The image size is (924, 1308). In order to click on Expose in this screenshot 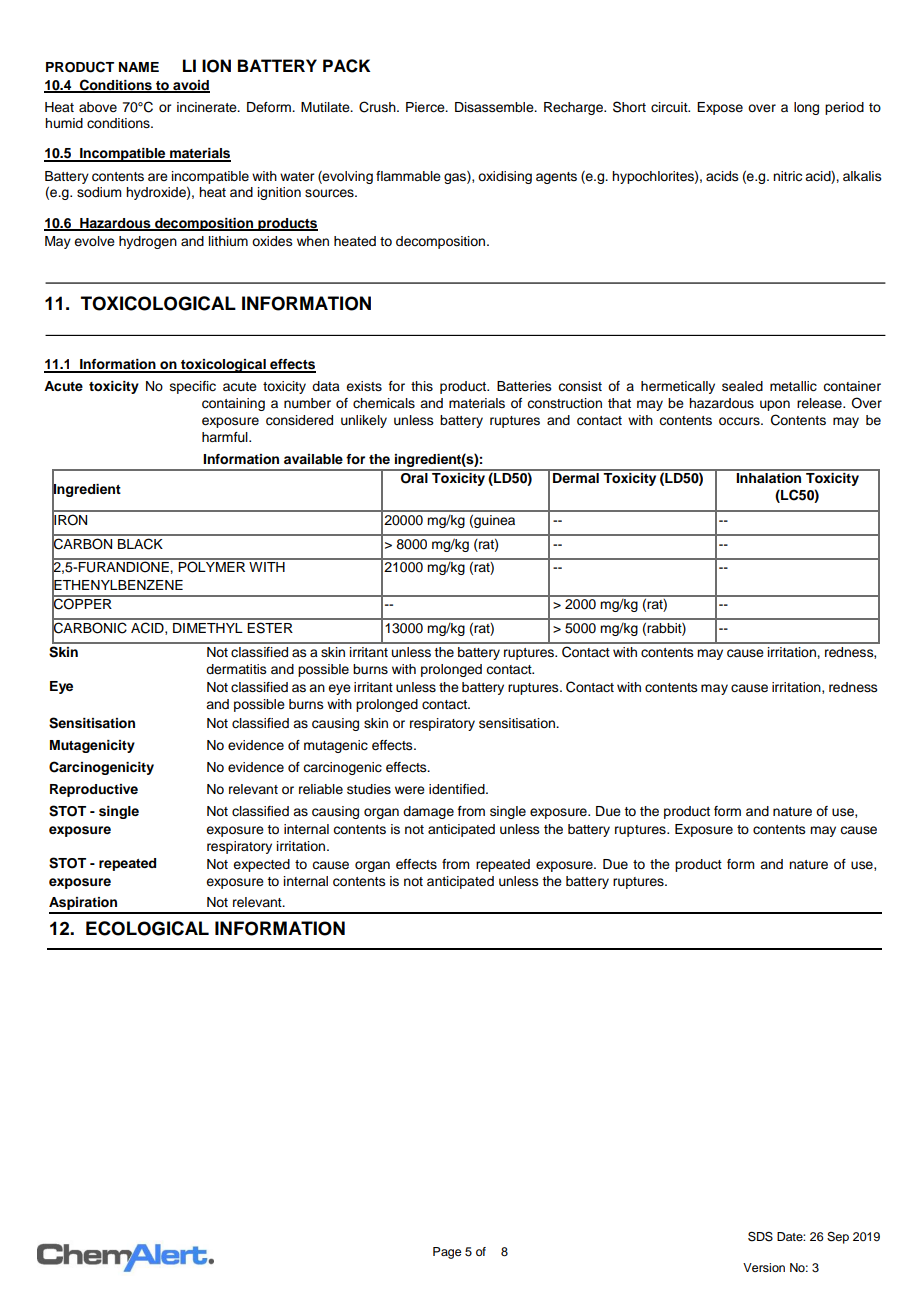, I will do `click(720, 108)`.
